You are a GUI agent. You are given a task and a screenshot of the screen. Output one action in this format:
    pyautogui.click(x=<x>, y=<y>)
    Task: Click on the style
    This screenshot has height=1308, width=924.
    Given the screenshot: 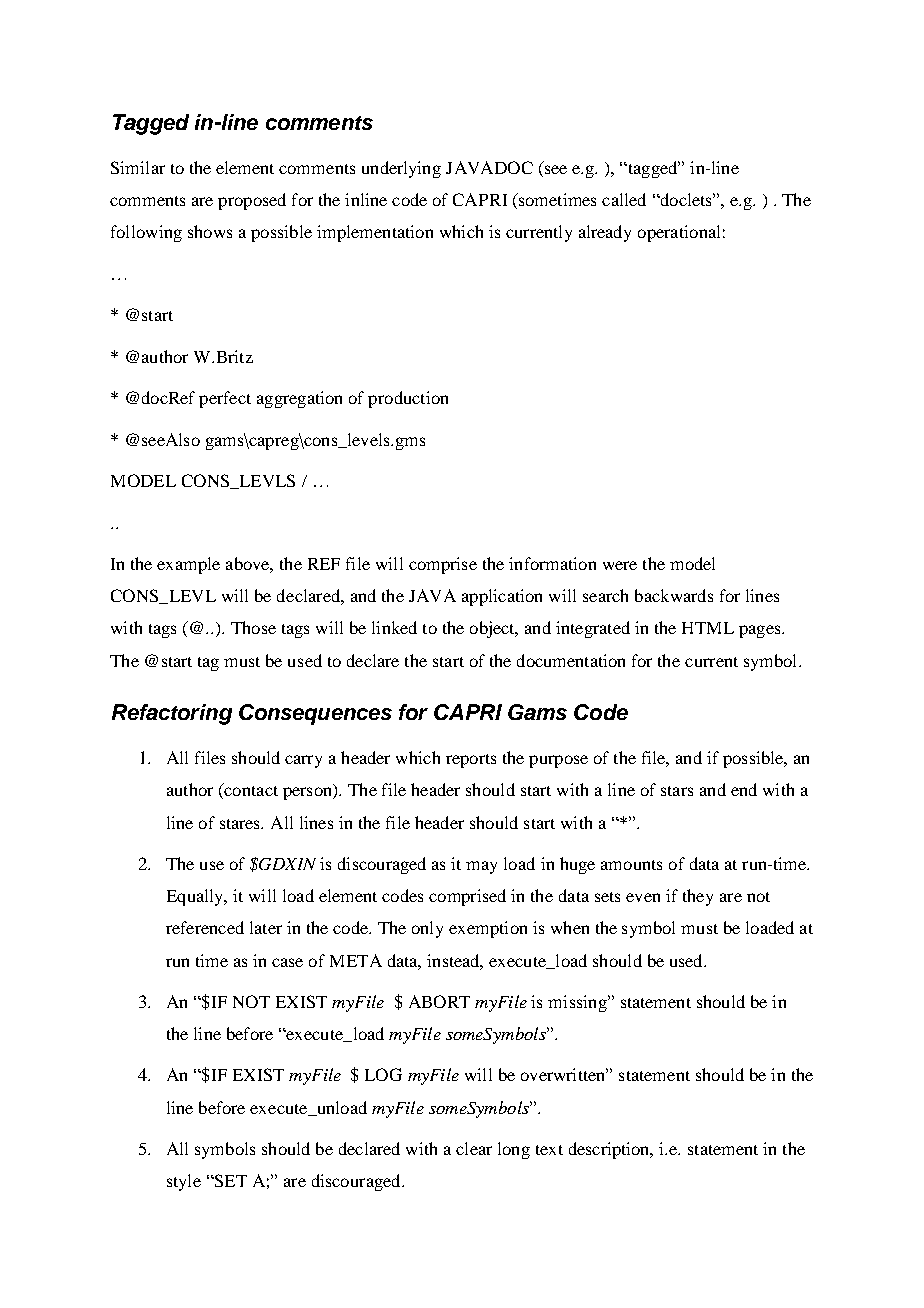 What is the action you would take?
    pyautogui.click(x=184, y=1182)
